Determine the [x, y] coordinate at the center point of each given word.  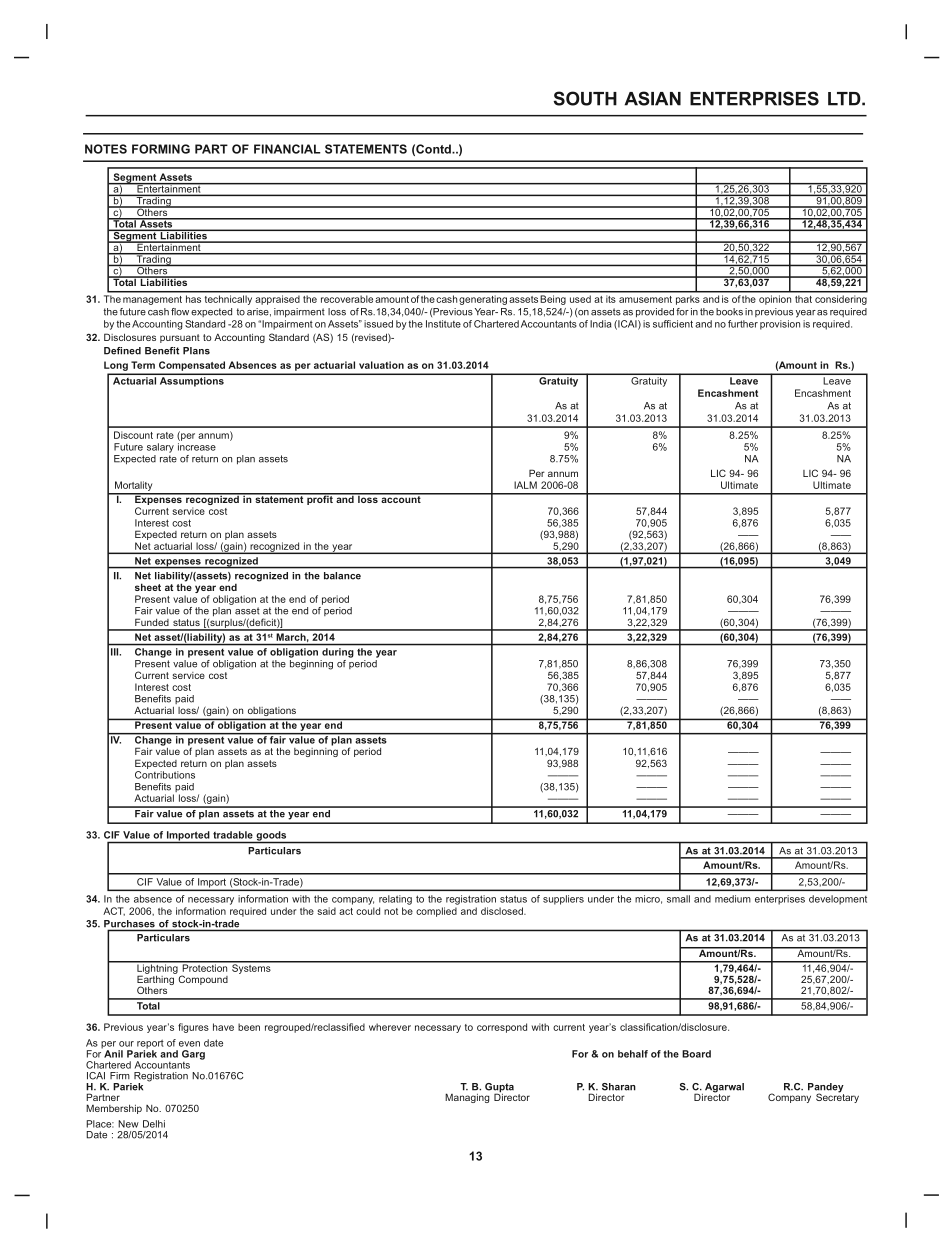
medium [733, 899]
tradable [233, 835]
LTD [845, 99]
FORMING [161, 149]
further [743, 324]
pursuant [180, 338]
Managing [467, 1098]
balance [342, 576]
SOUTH [585, 98]
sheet [148, 587]
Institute [443, 324]
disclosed [503, 911]
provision [780, 325]
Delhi [154, 1124]
